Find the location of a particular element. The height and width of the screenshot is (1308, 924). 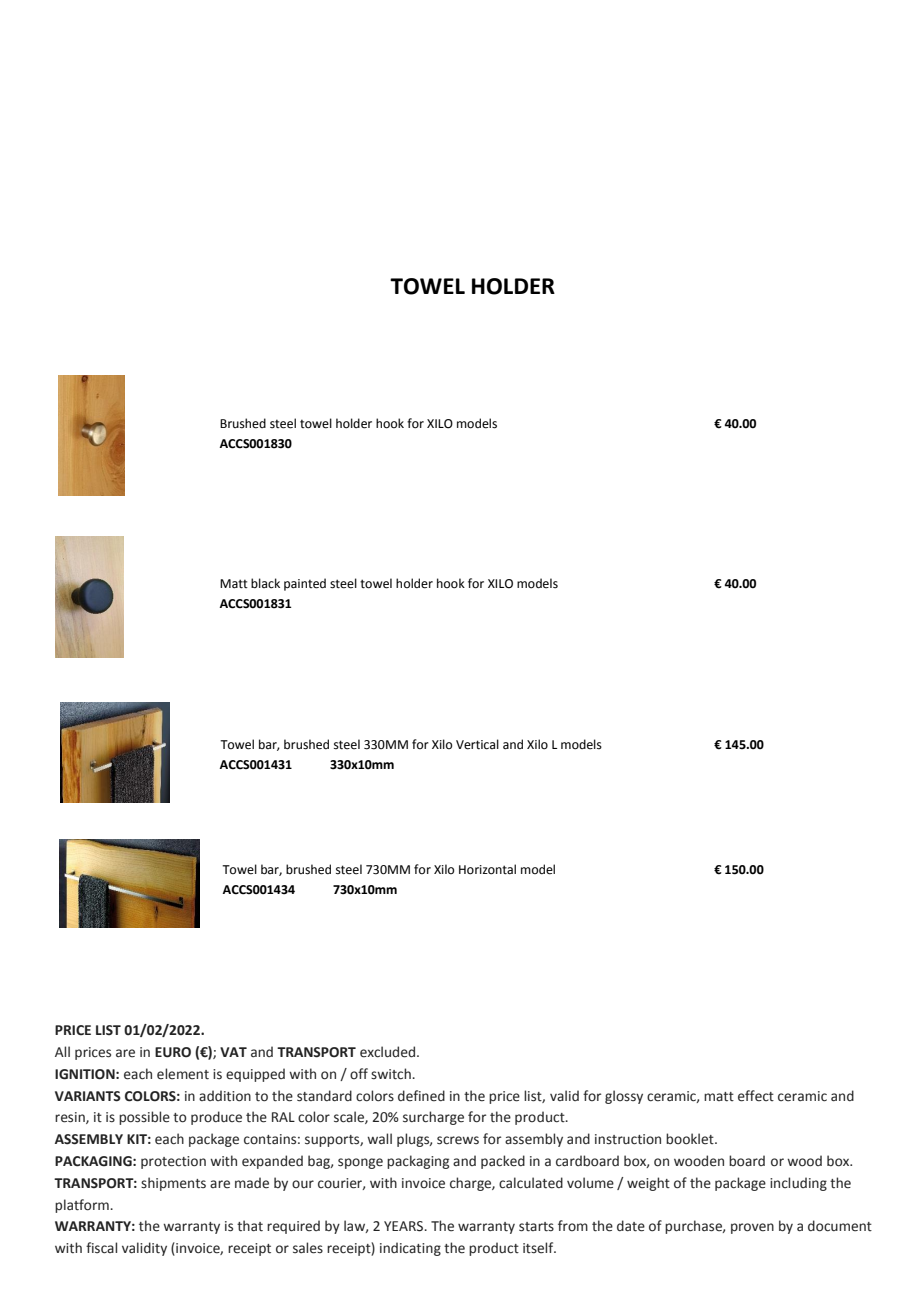

excluded is located at coordinates (389, 1052).
